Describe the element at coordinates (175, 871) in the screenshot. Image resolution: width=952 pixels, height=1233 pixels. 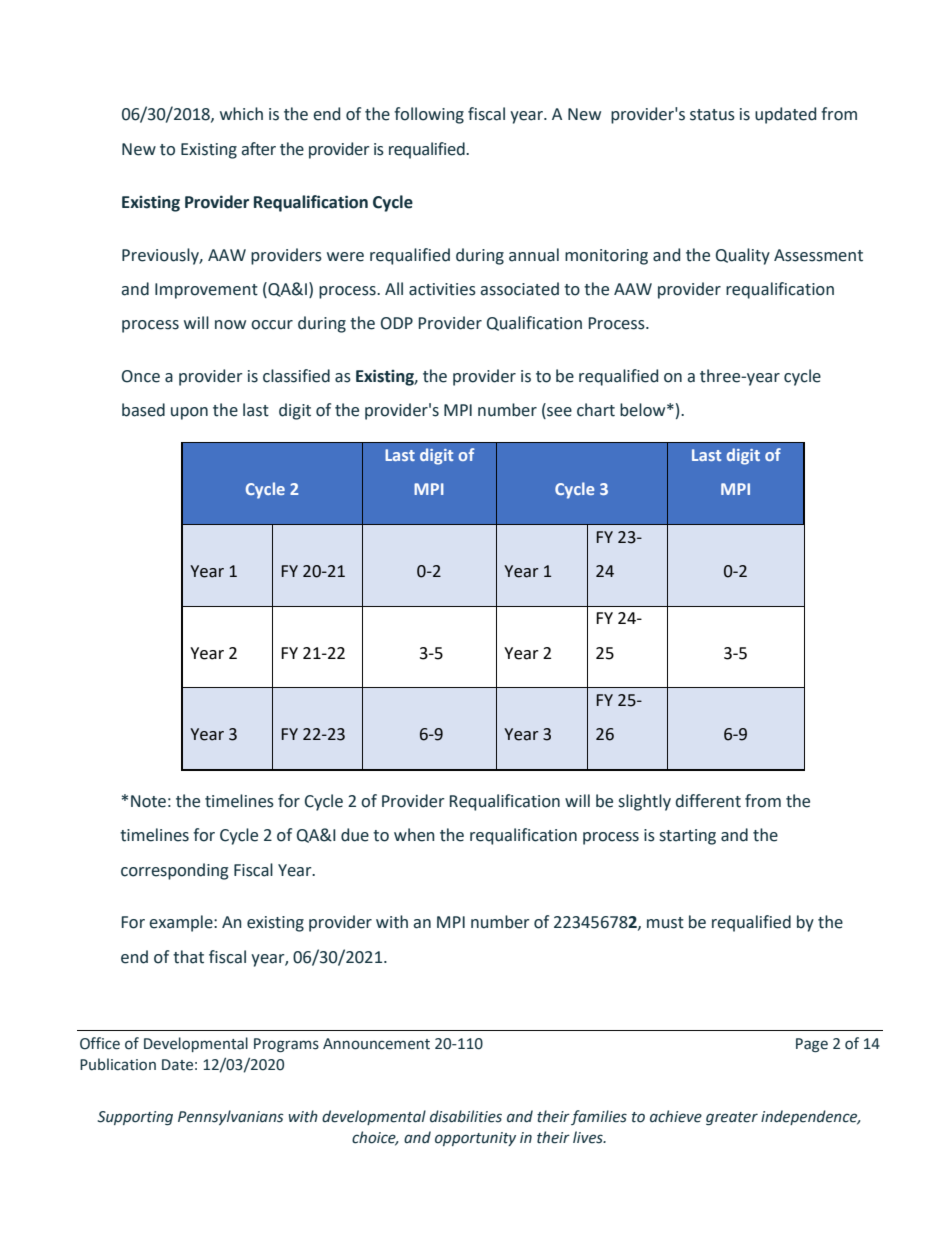
I see `corresponding` at that location.
